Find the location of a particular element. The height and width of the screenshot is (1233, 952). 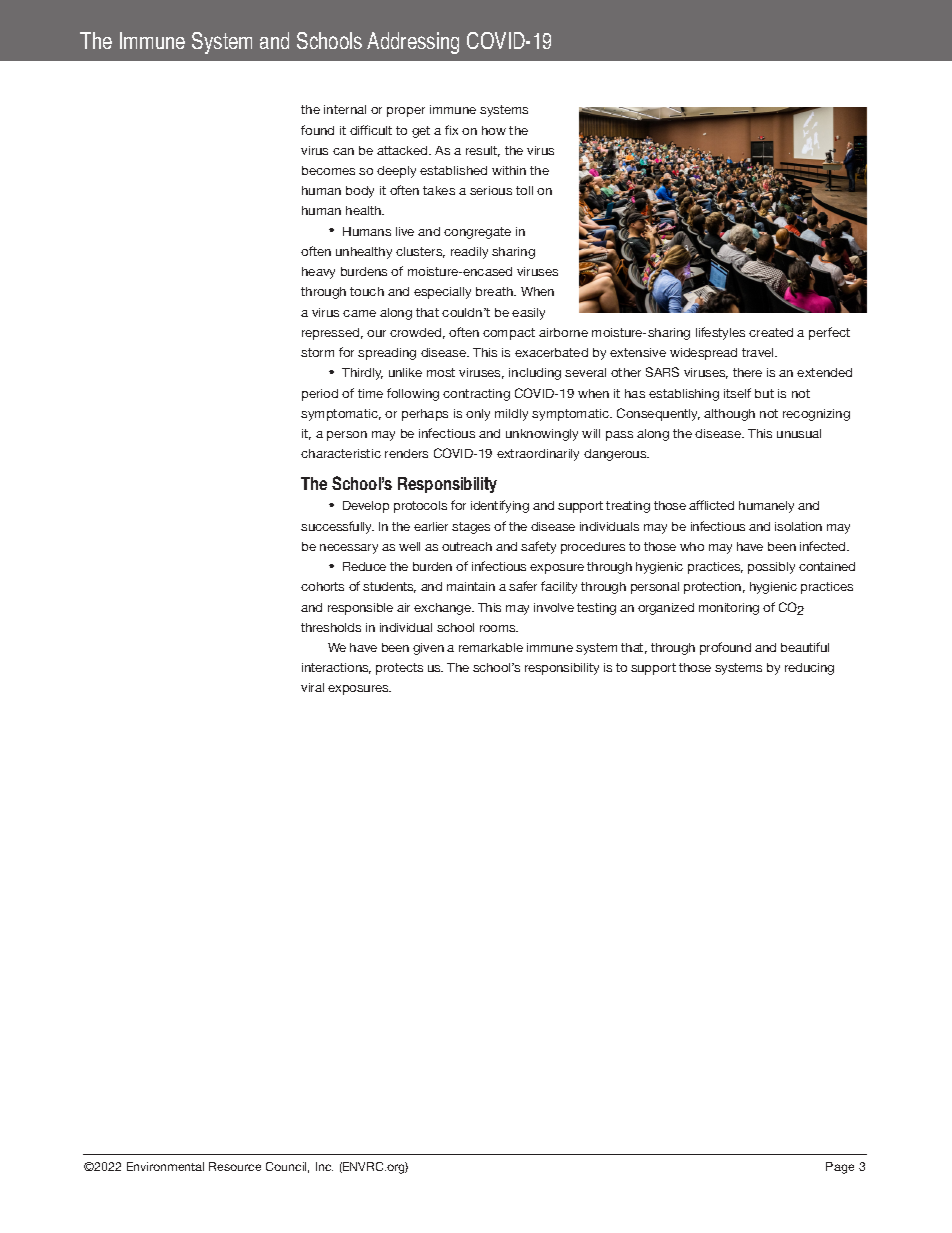

reducing is located at coordinates (809, 669).
